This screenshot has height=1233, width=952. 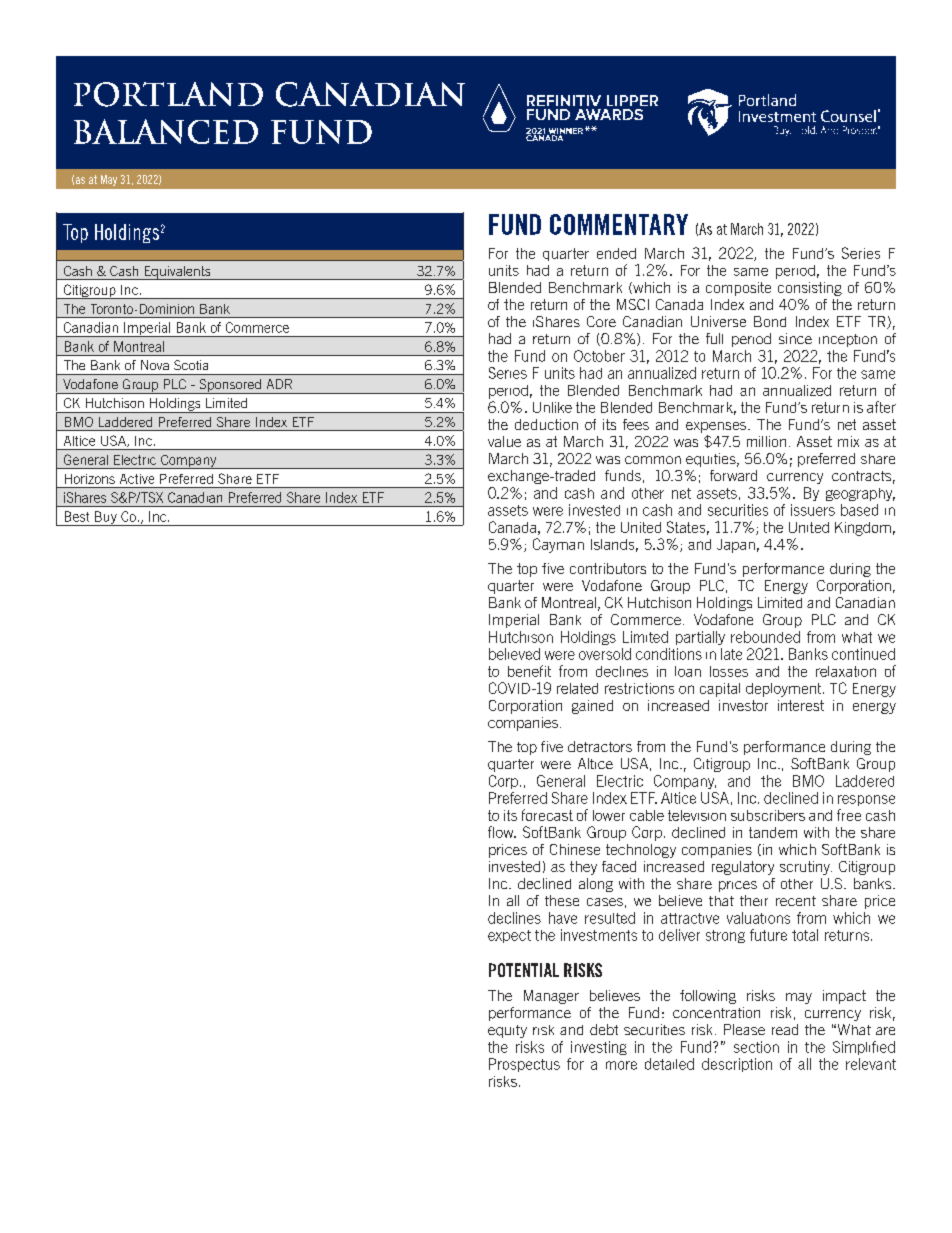 I want to click on Prospectus, so click(x=524, y=1065).
